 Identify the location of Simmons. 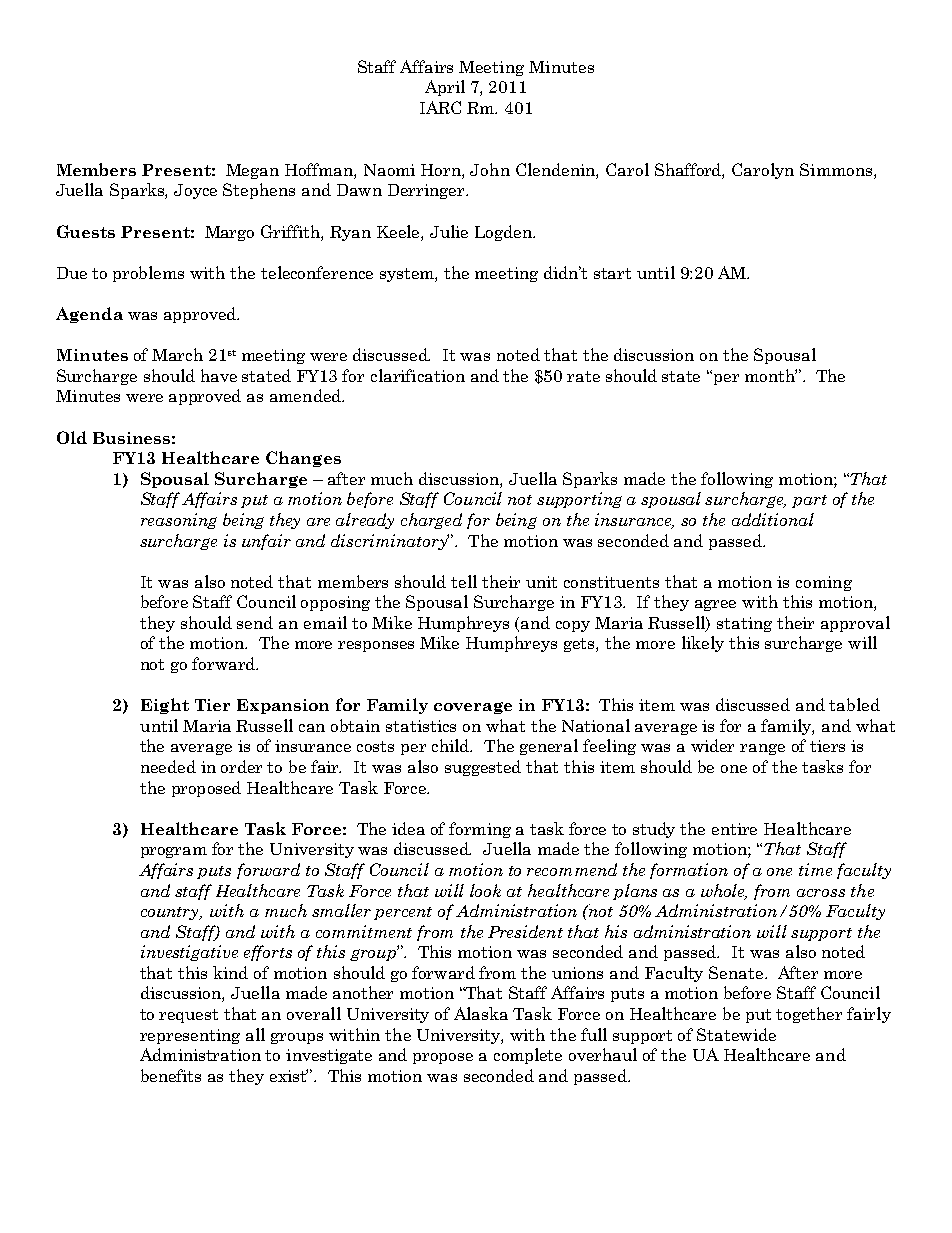
(837, 171).
